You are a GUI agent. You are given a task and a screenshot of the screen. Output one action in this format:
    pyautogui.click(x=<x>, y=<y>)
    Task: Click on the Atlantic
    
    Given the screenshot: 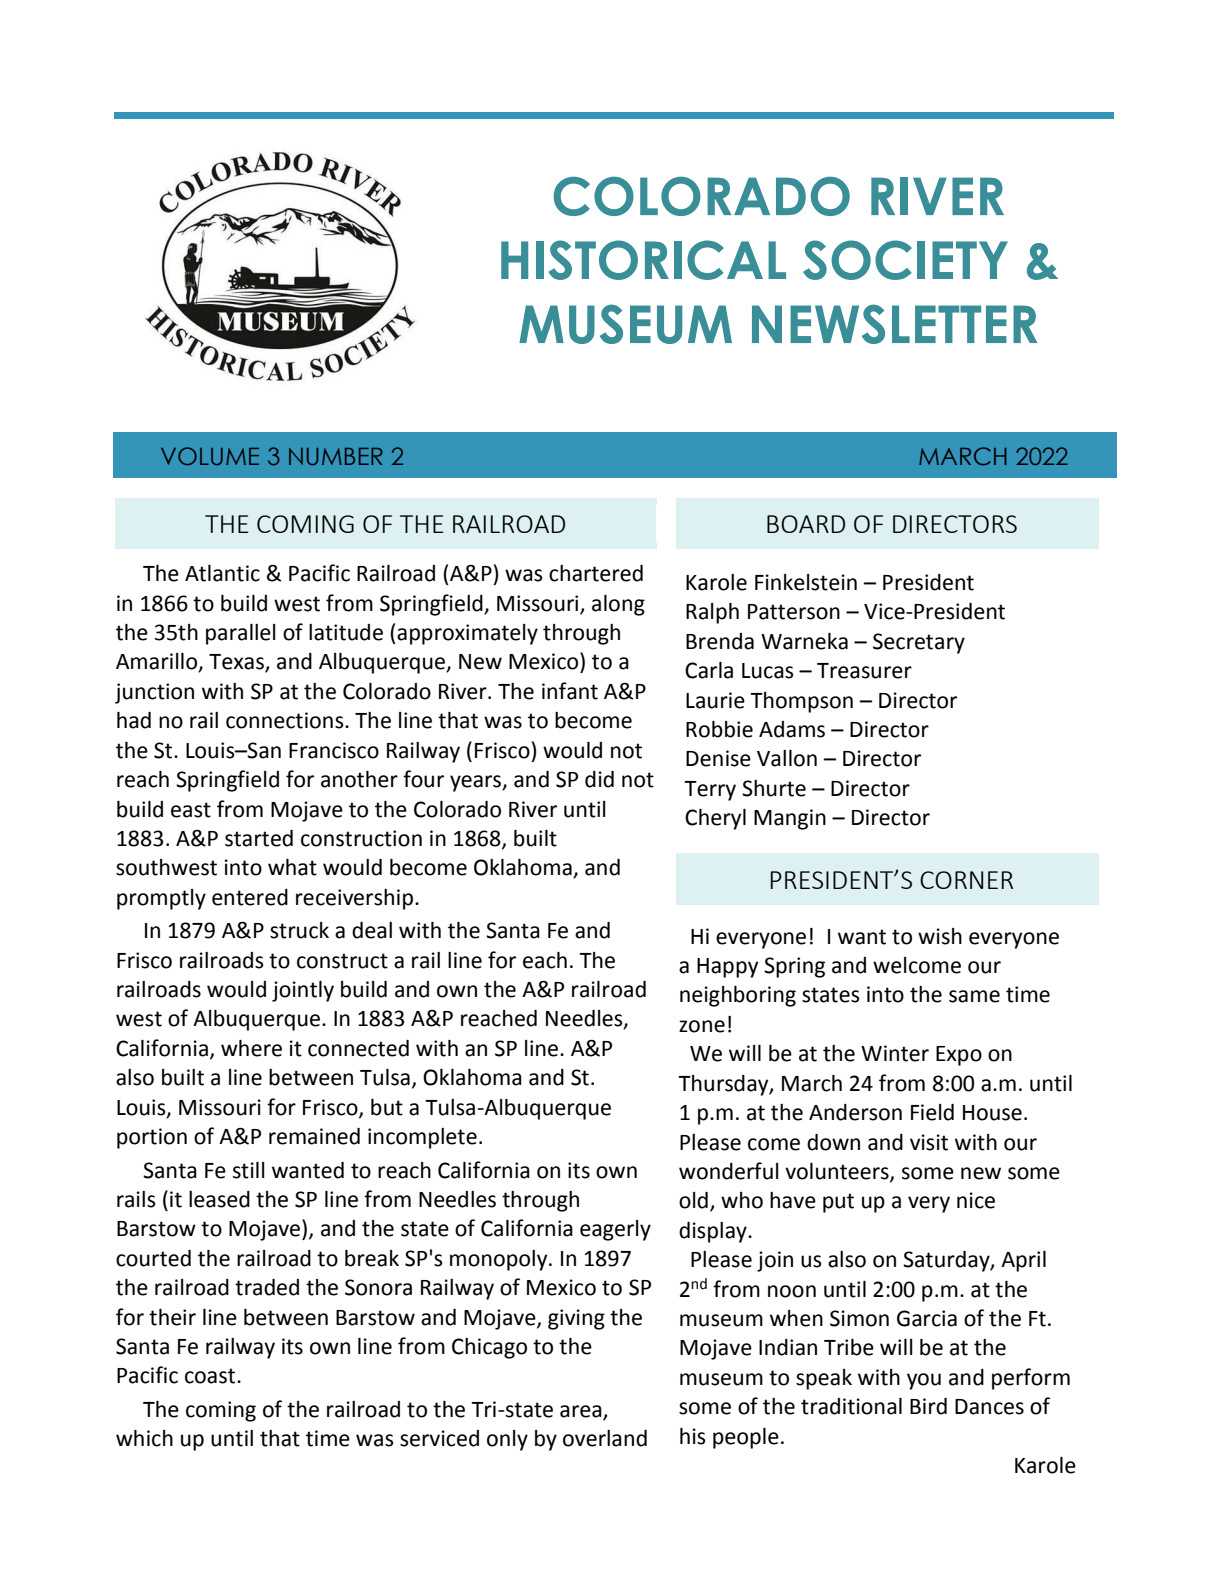 What is the action you would take?
    pyautogui.click(x=222, y=573)
